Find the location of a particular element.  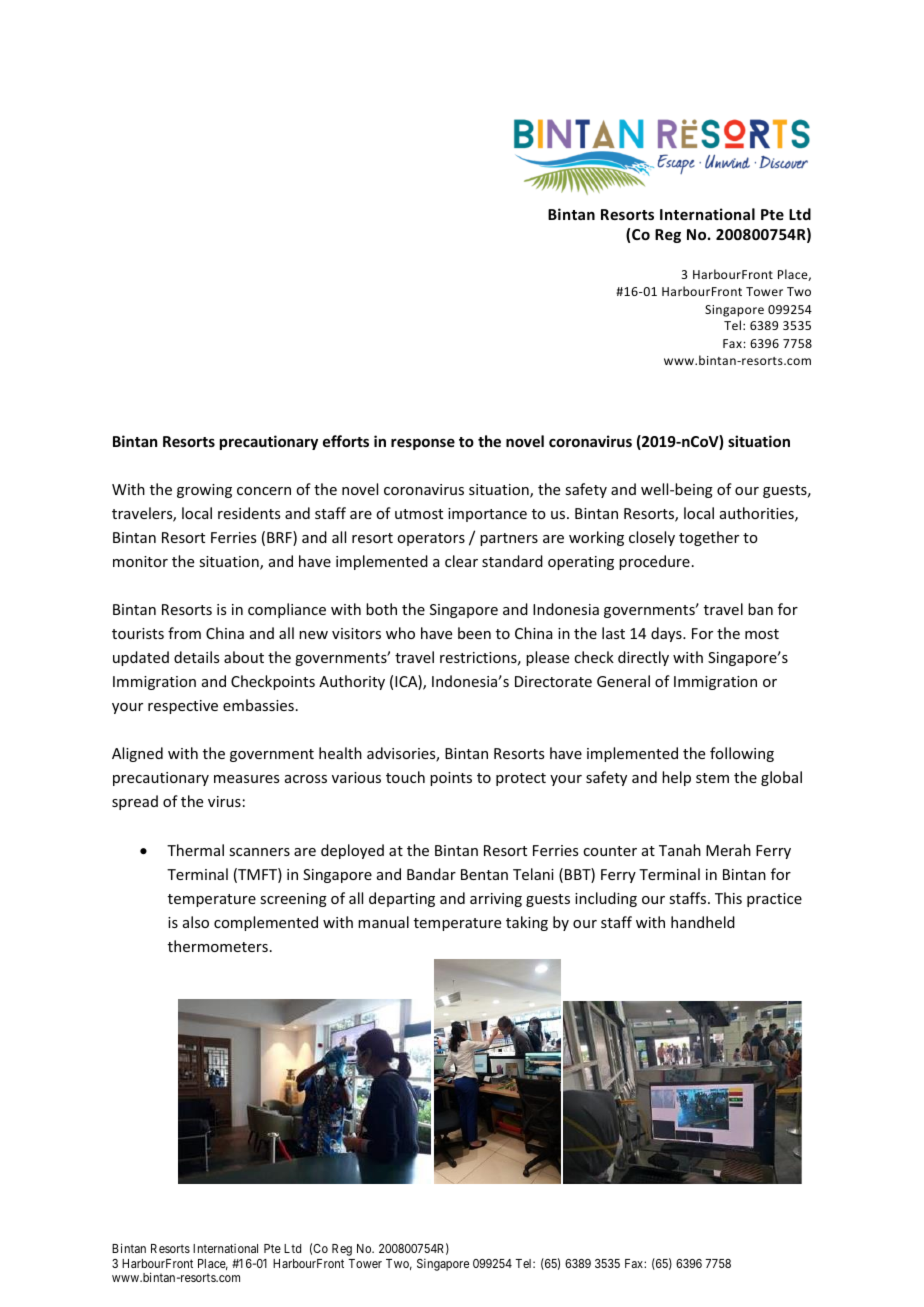

taking is located at coordinates (527, 923).
